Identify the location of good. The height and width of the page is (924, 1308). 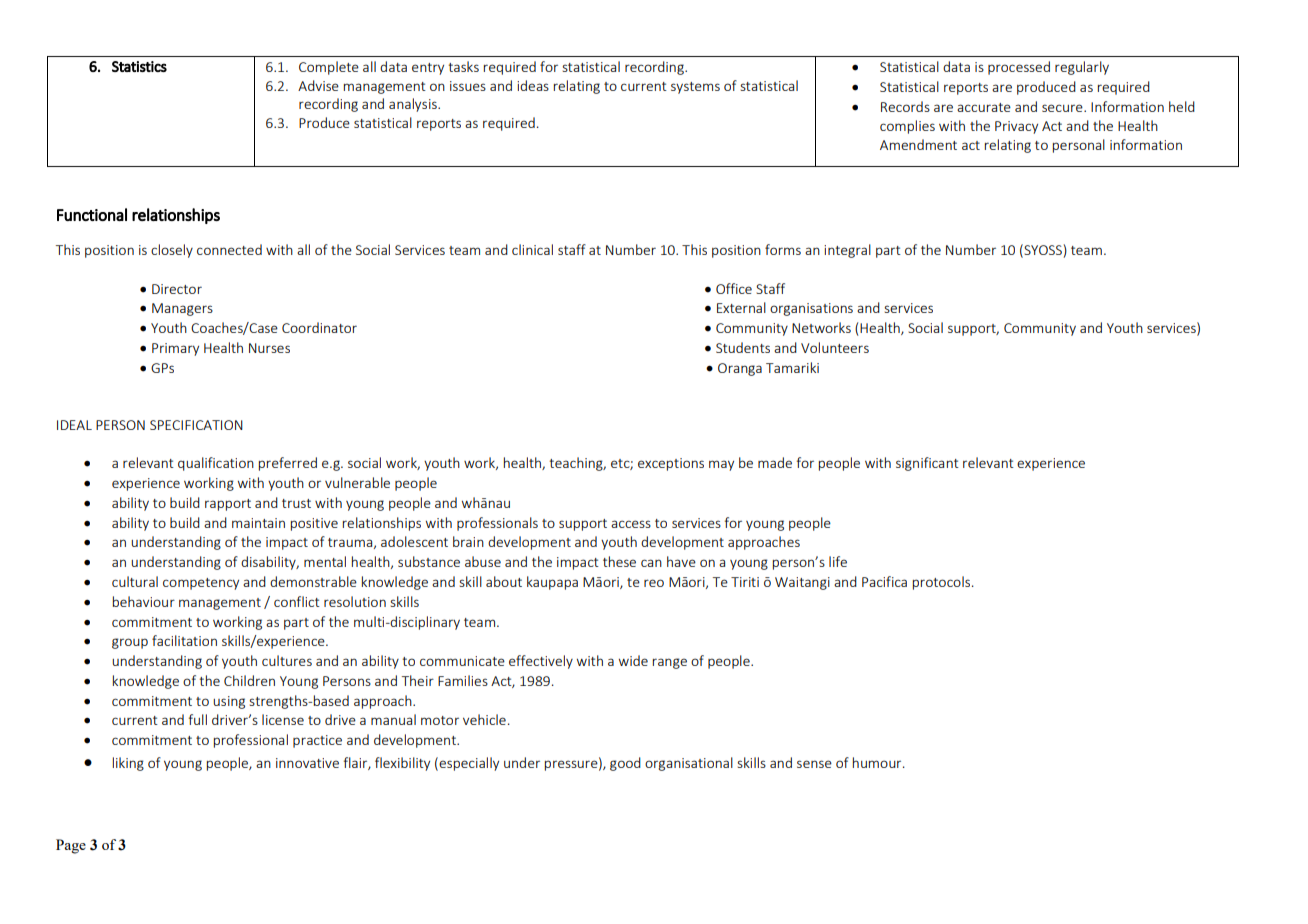
(625, 764).
